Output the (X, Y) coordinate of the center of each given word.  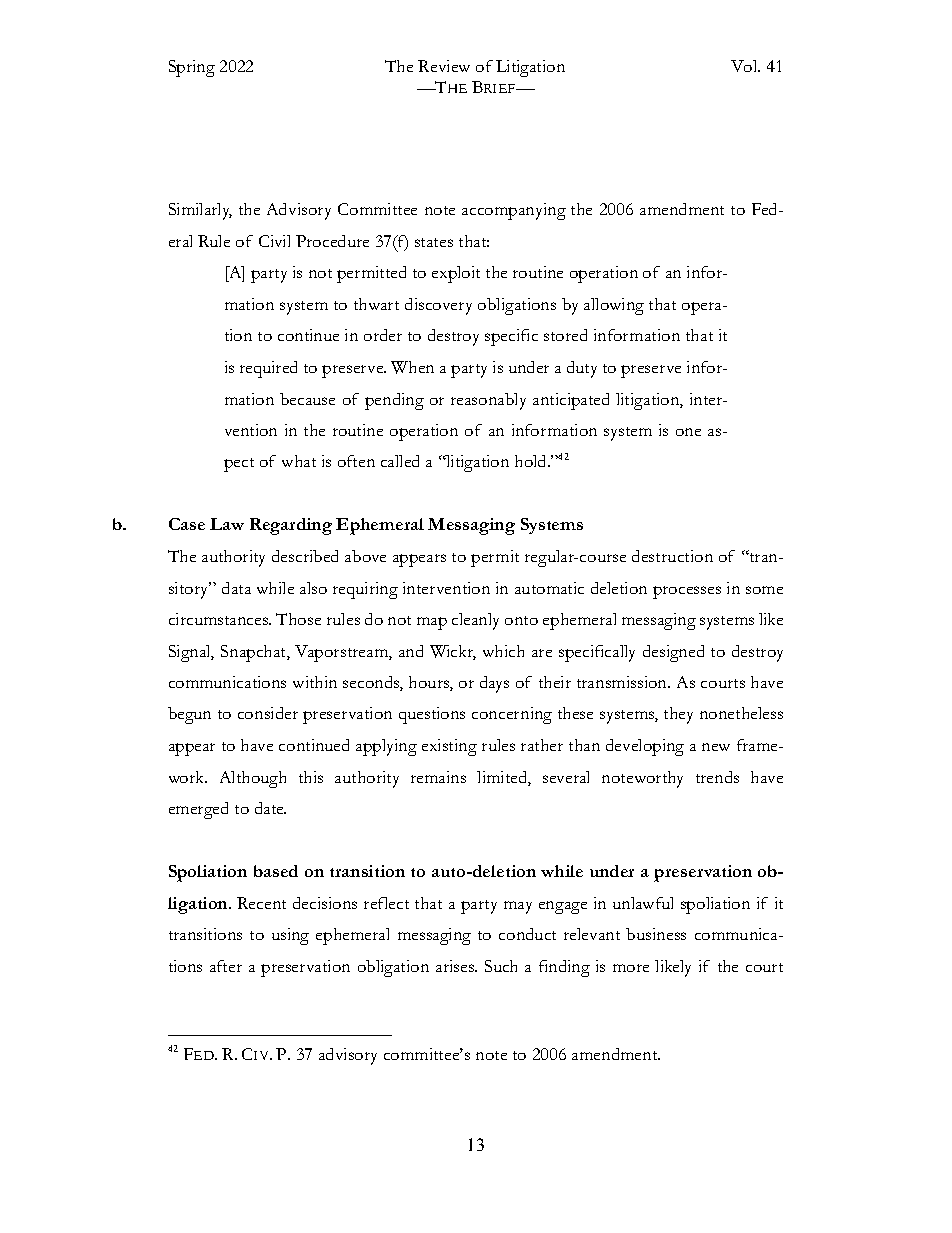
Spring (192, 68)
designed (673, 653)
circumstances (220, 619)
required (268, 369)
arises (456, 966)
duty (582, 369)
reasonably (488, 401)
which (503, 651)
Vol (745, 66)
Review (444, 66)
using (290, 936)
